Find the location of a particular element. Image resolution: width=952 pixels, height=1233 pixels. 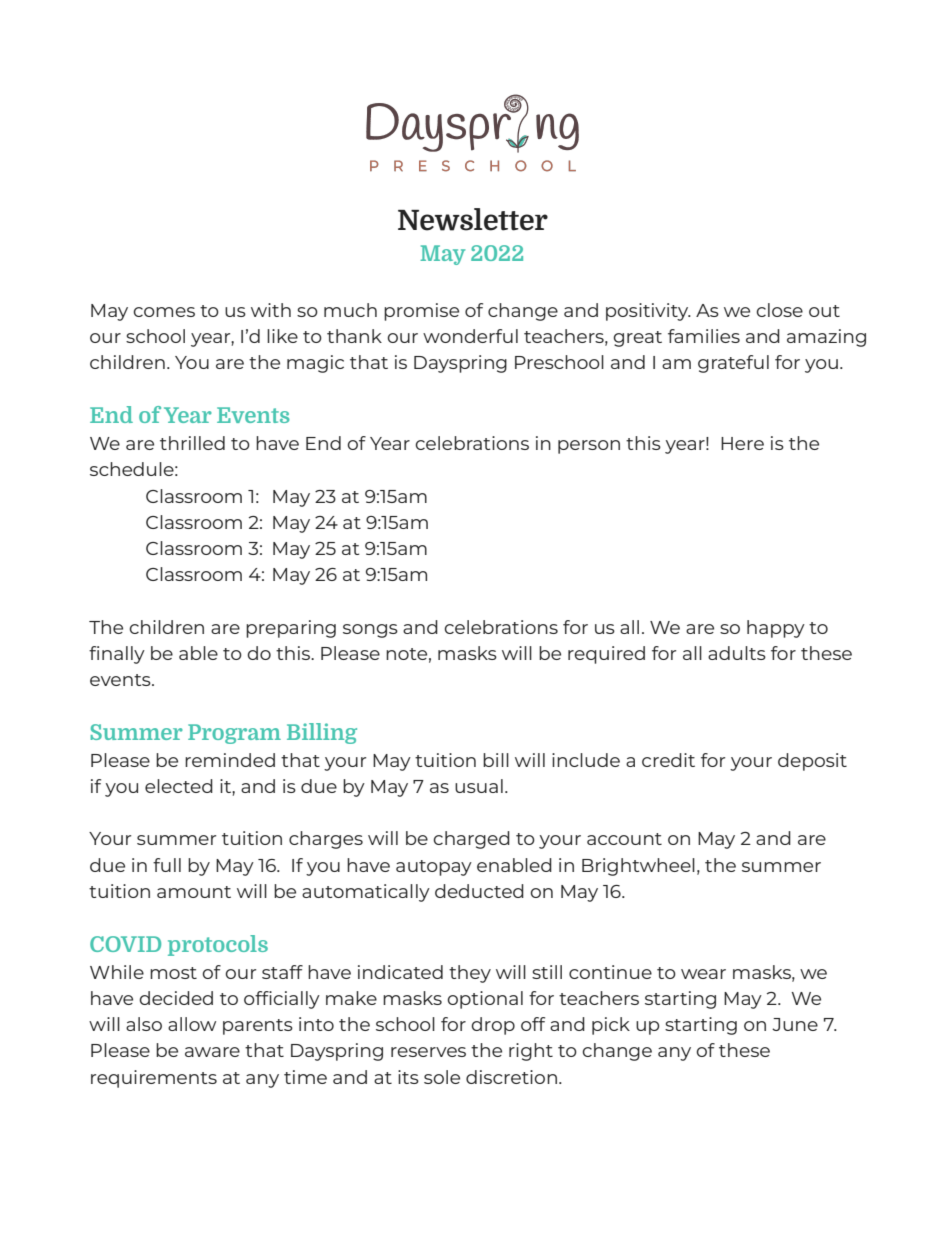

elected is located at coordinates (179, 786).
